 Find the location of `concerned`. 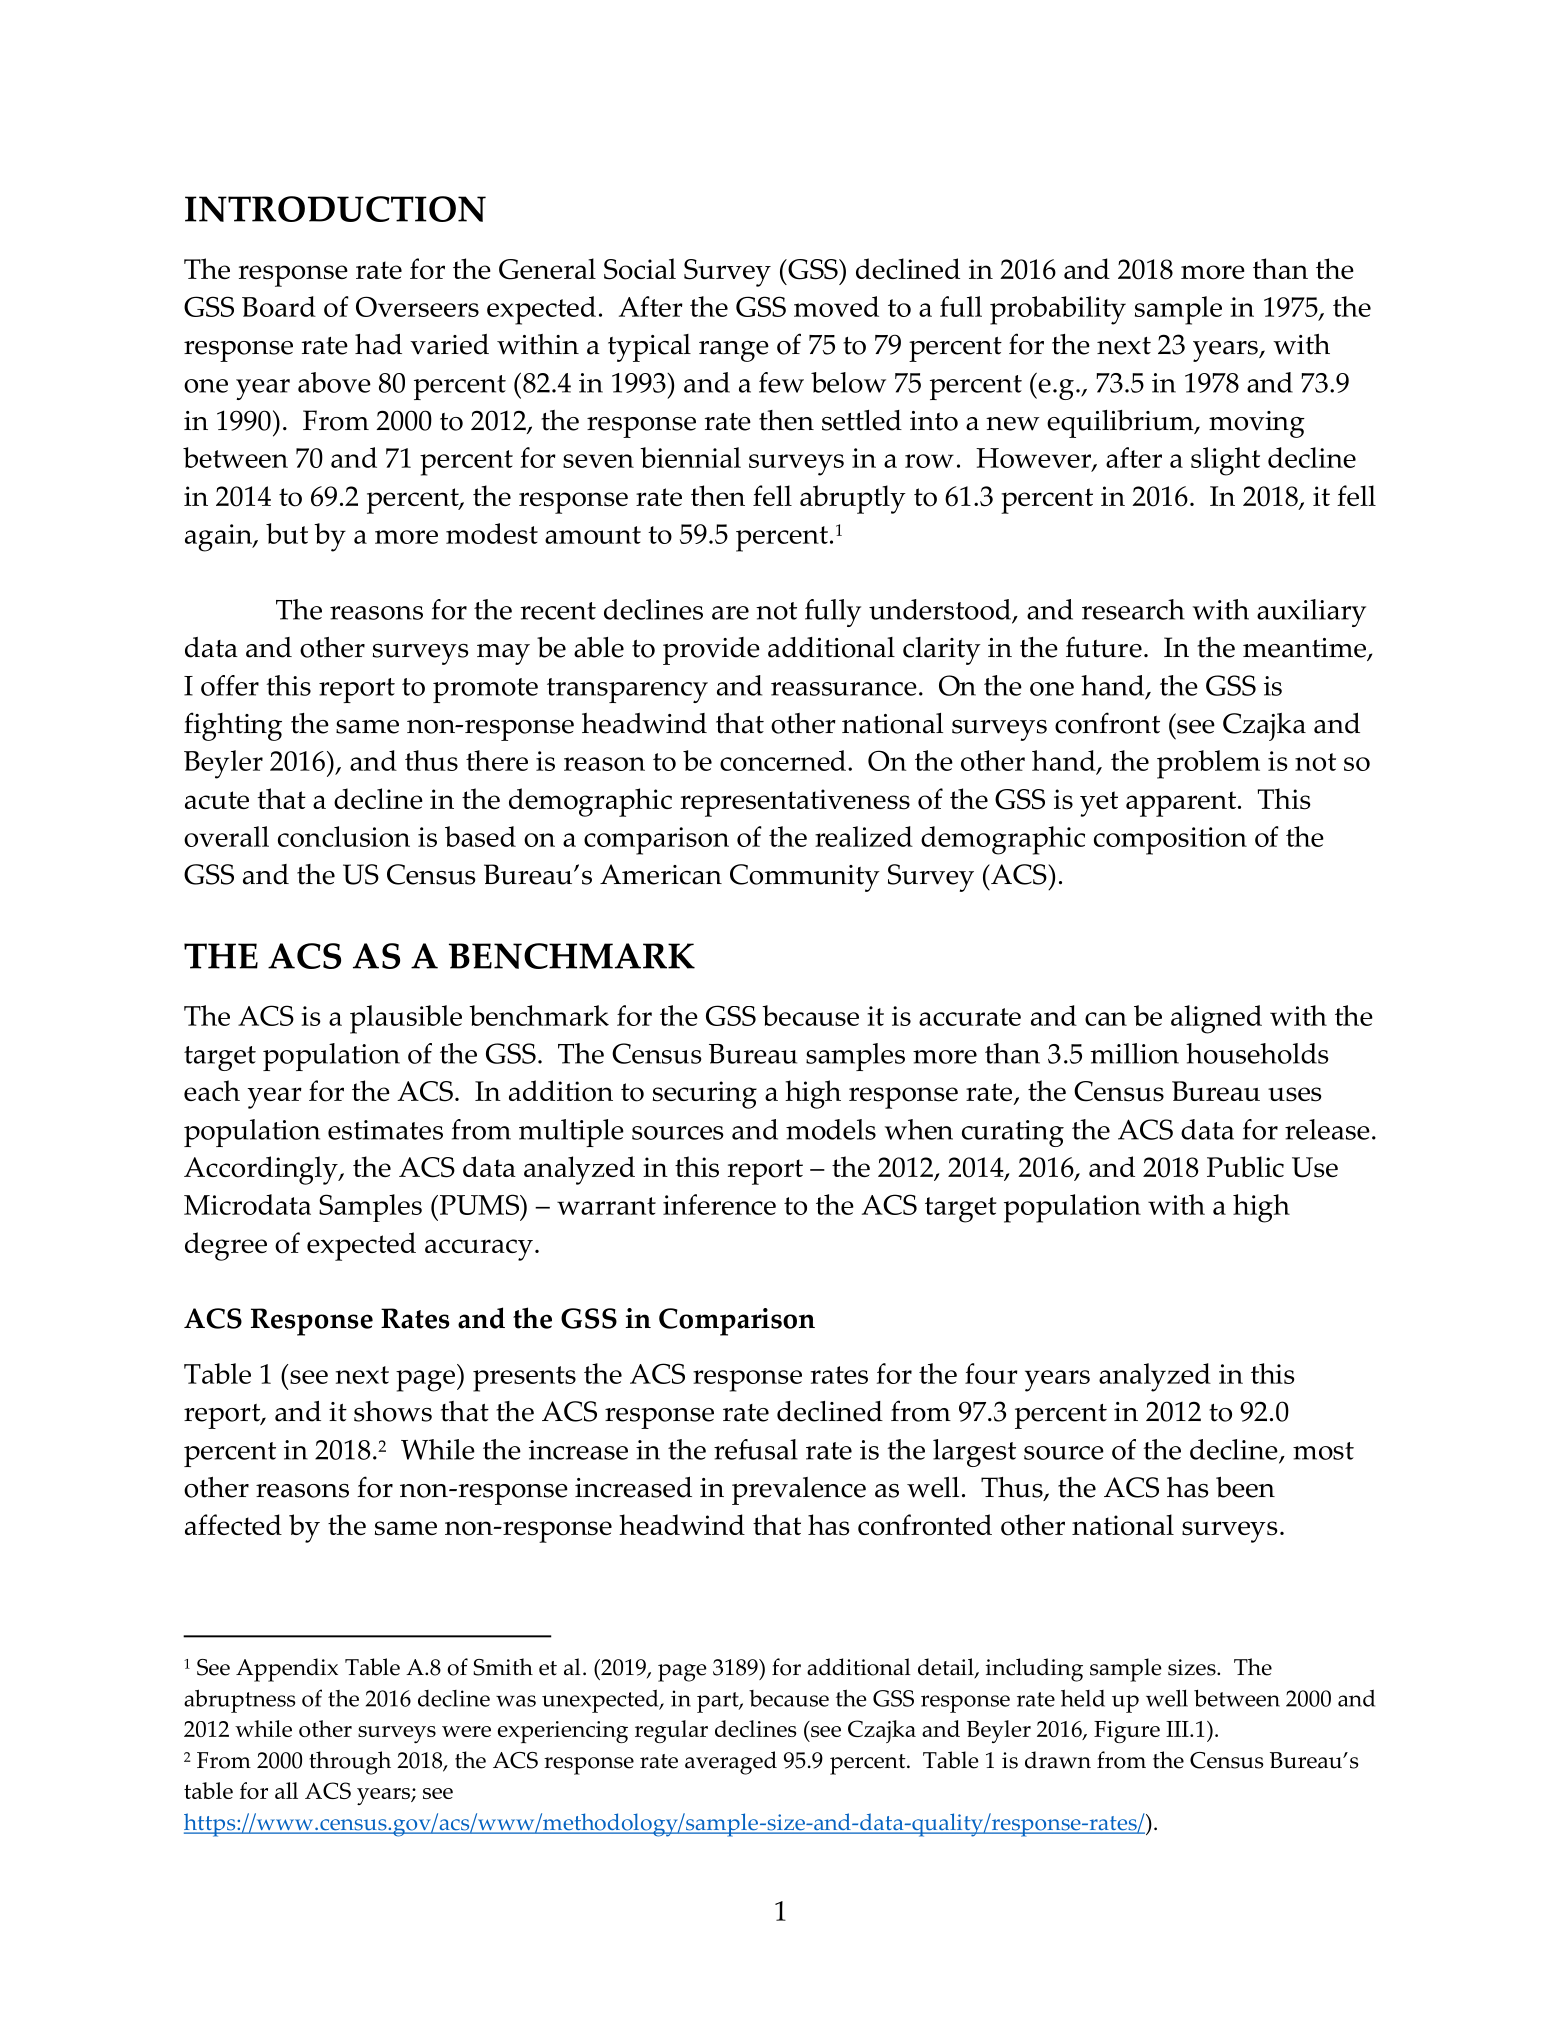

concerned is located at coordinates (783, 760).
